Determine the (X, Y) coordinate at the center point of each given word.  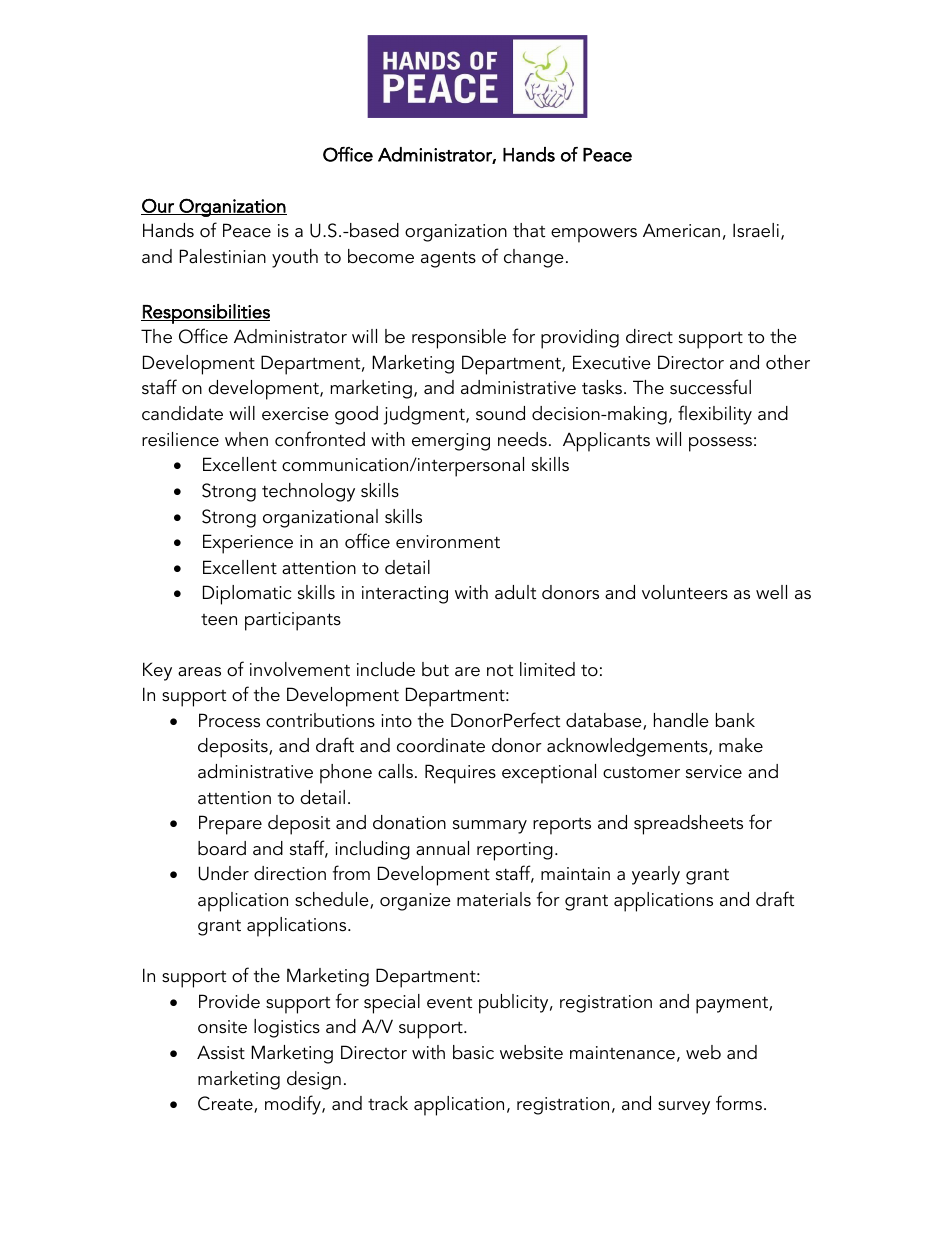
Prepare (230, 825)
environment (448, 542)
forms (739, 1103)
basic (473, 1052)
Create (226, 1104)
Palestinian (222, 256)
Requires (460, 774)
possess (720, 444)
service (714, 772)
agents (448, 259)
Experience (248, 544)
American (681, 230)
